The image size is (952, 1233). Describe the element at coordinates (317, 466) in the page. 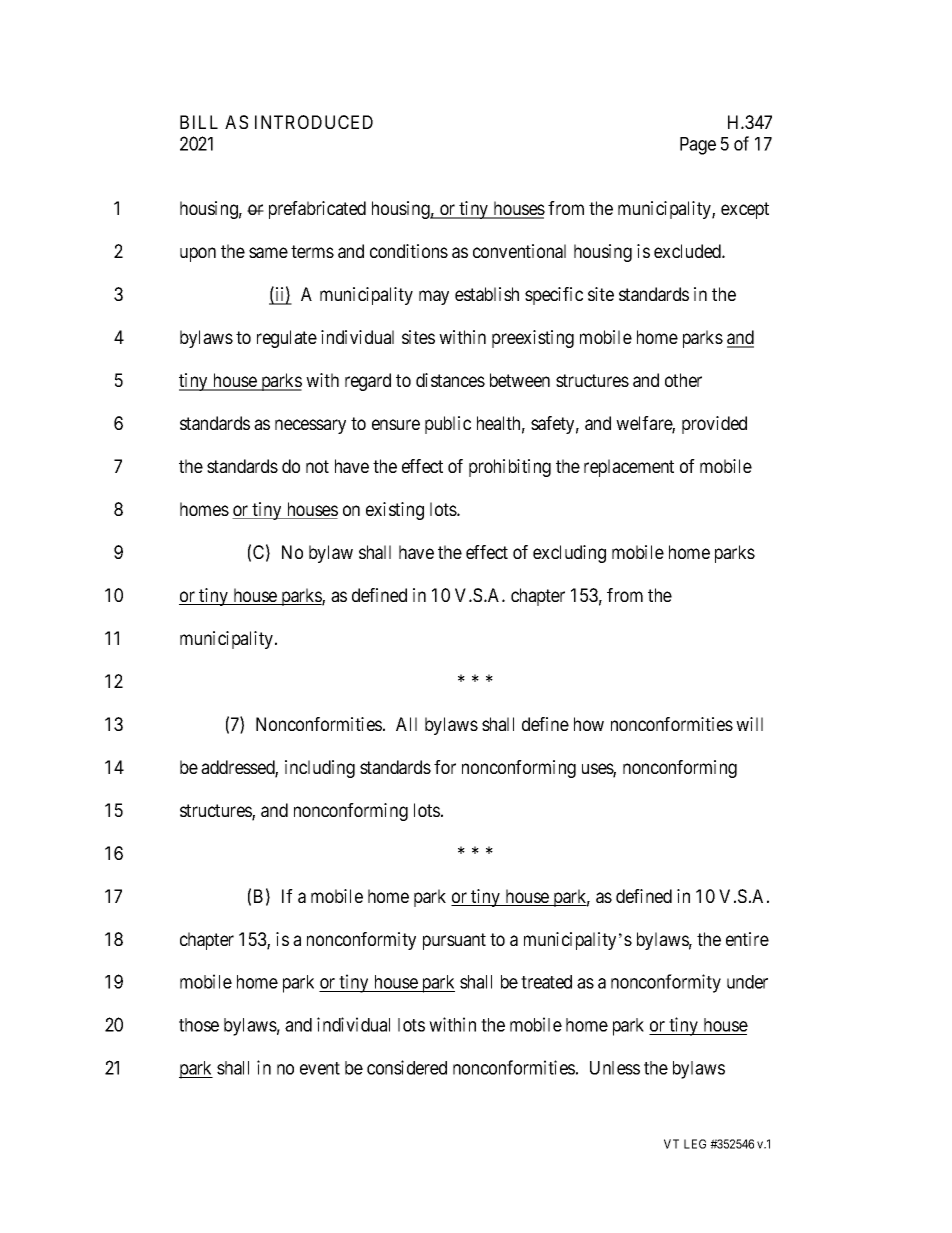

I see `not` at that location.
